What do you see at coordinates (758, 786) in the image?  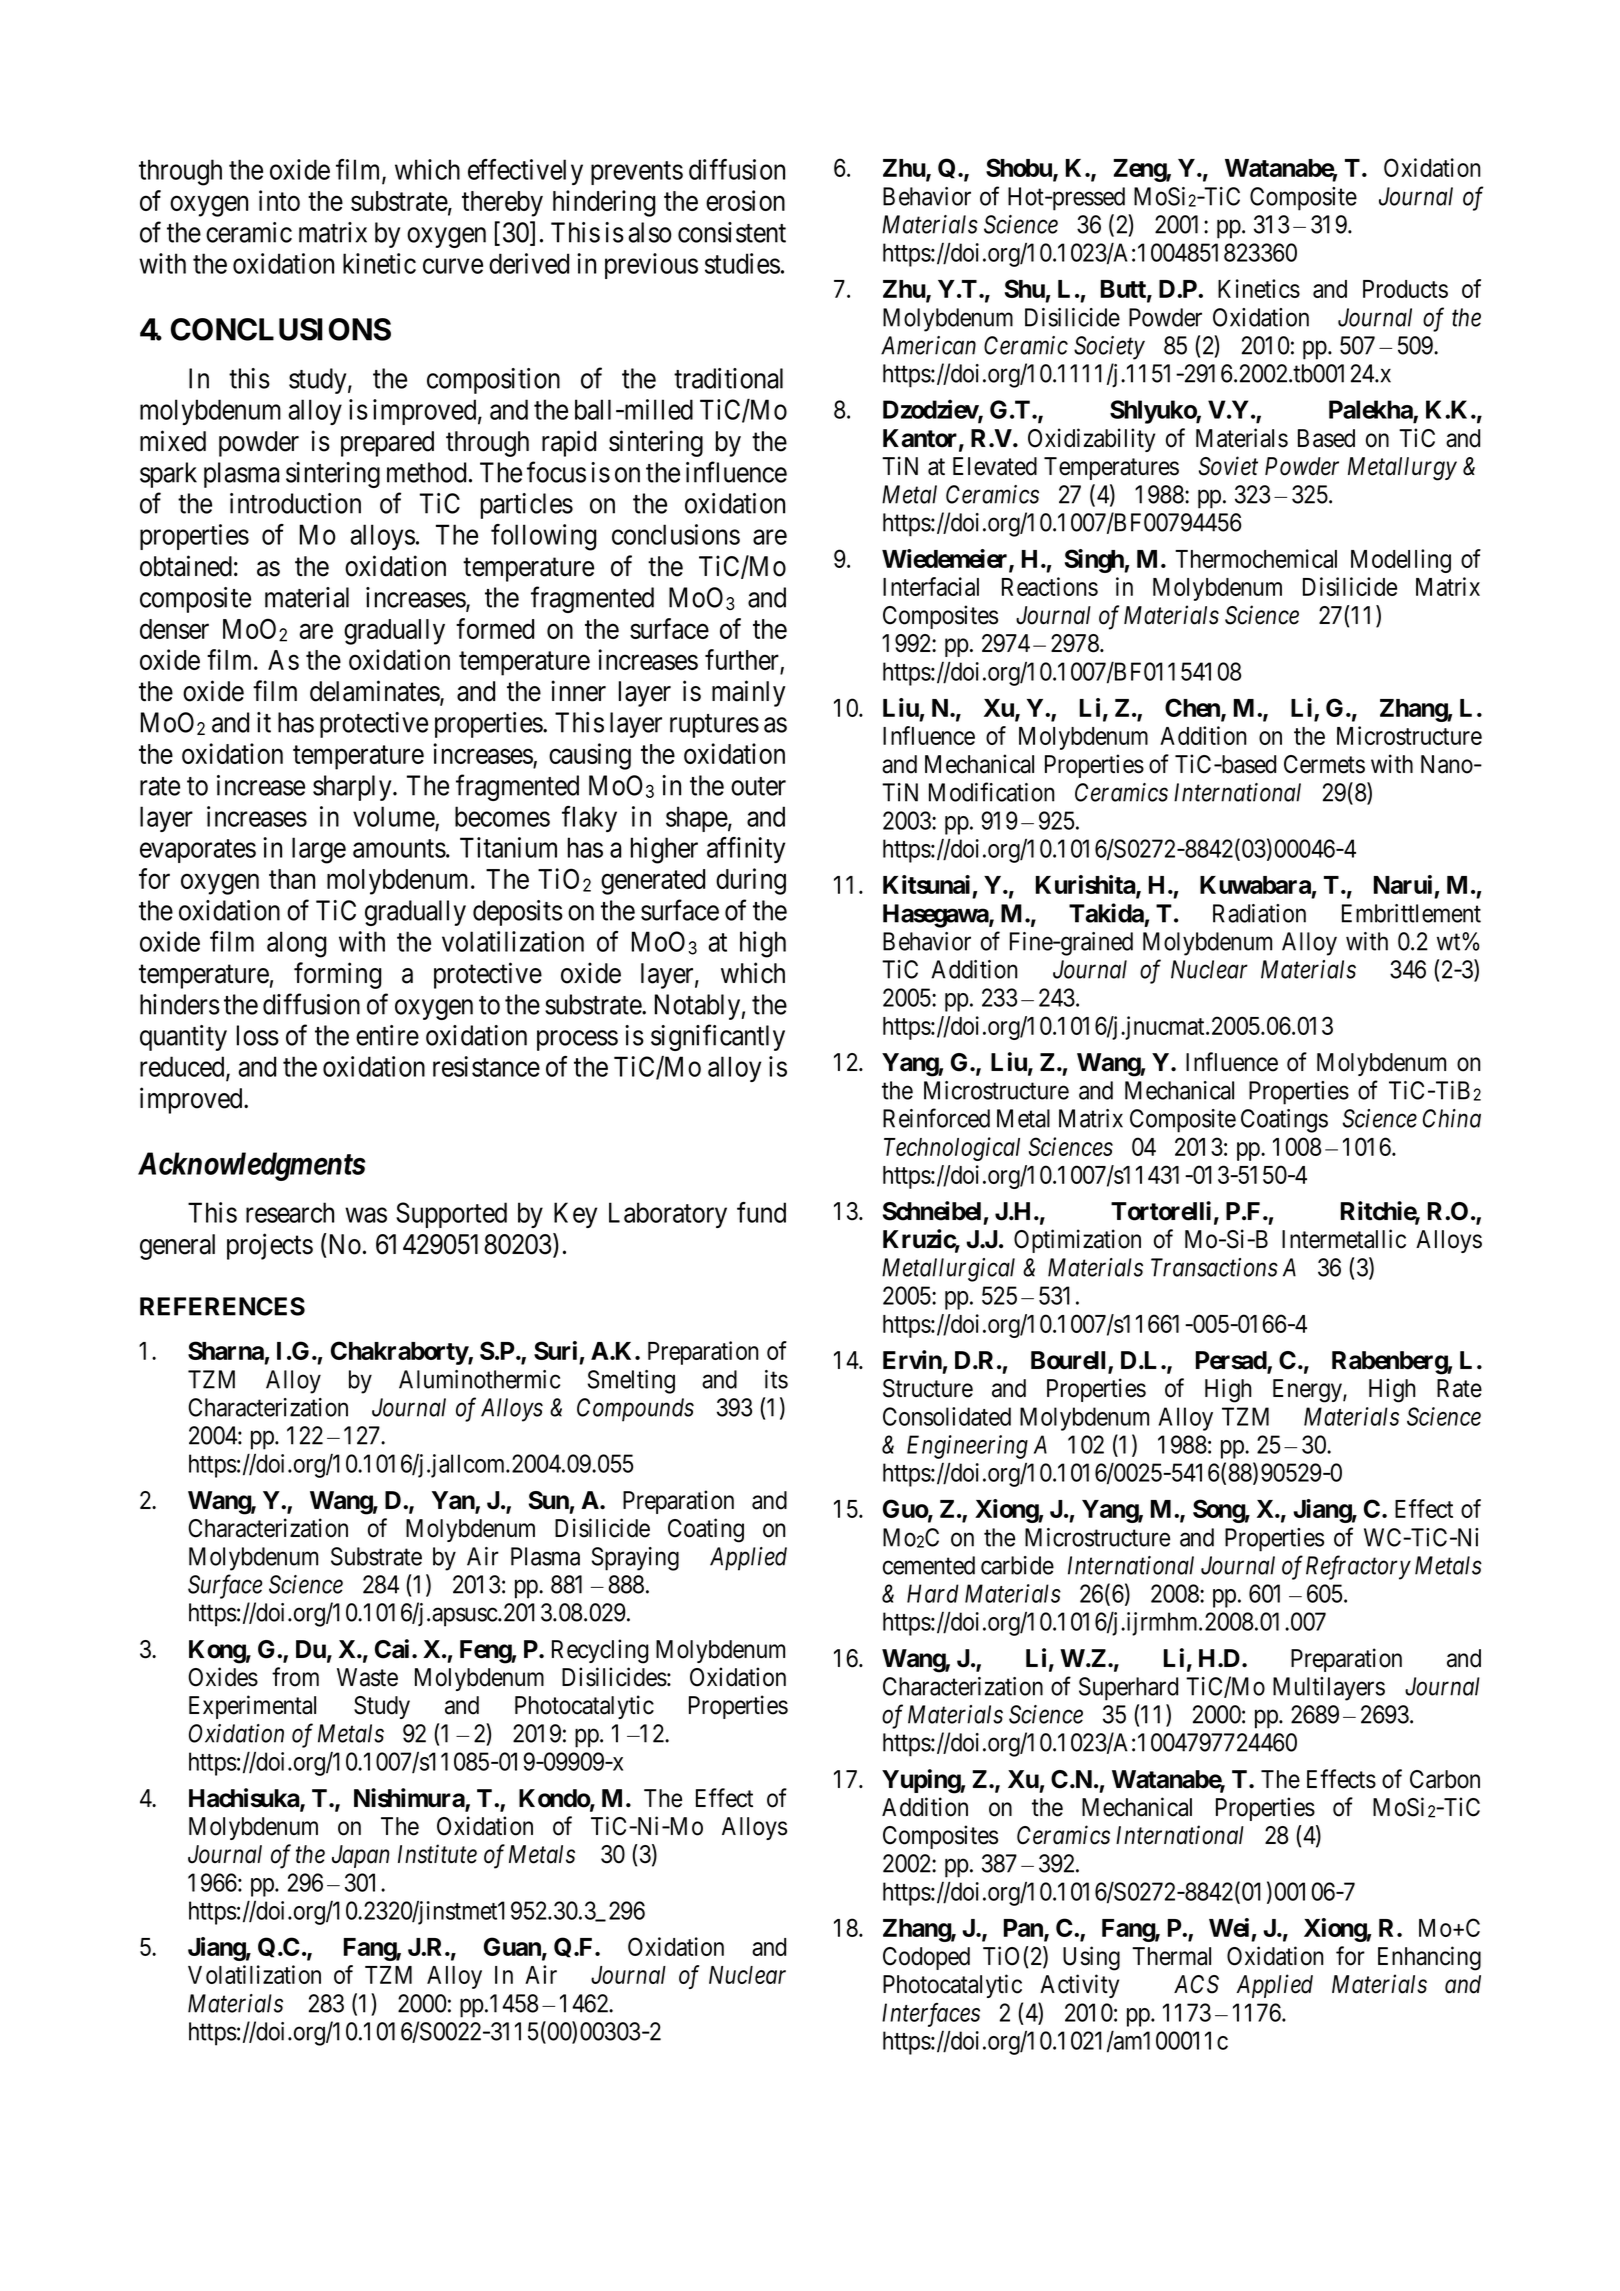 I see `outer` at bounding box center [758, 786].
